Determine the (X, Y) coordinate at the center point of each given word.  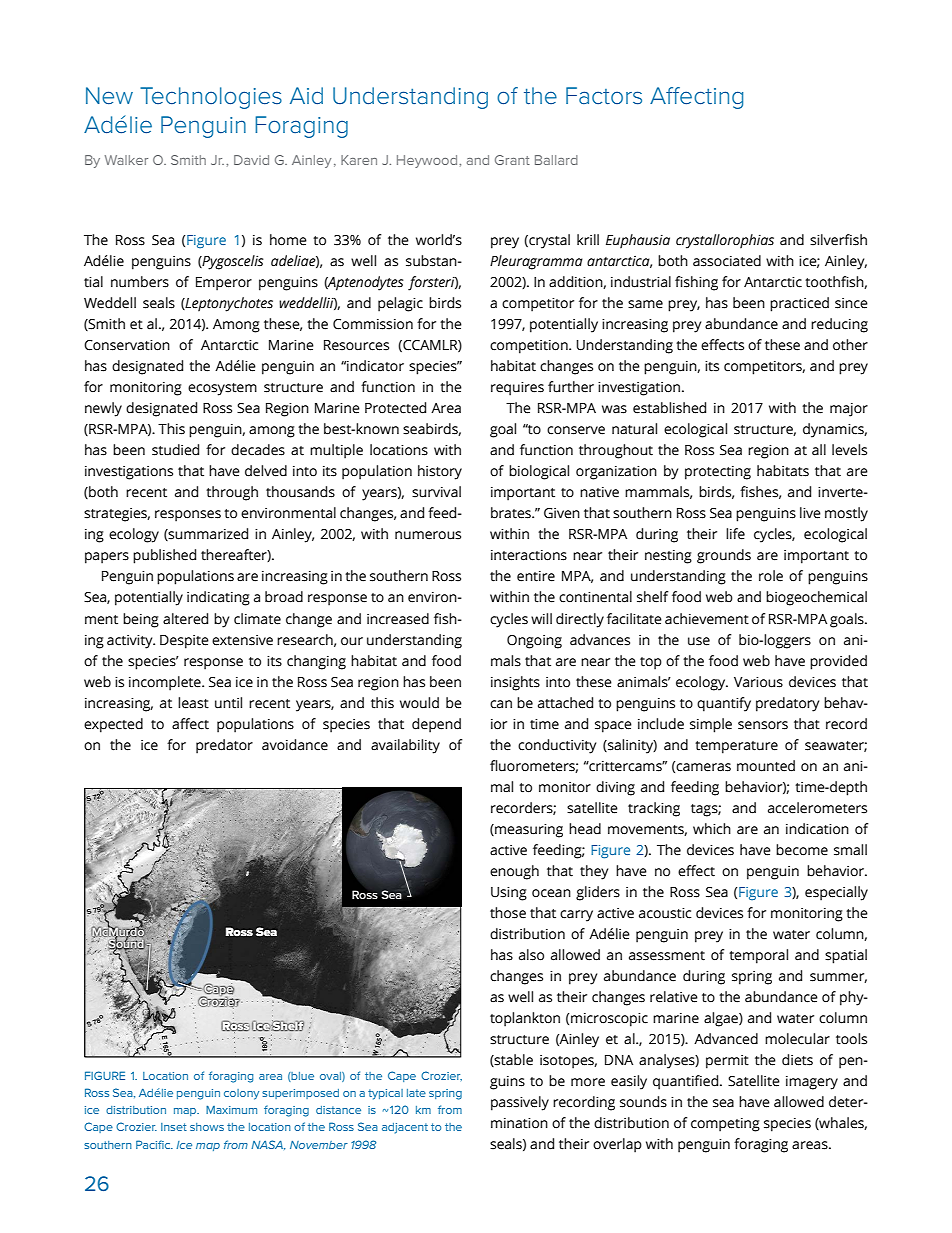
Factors (604, 96)
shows (207, 1127)
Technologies (211, 98)
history (440, 472)
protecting (718, 473)
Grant (512, 160)
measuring (528, 831)
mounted (766, 766)
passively (520, 1103)
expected (113, 725)
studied (175, 450)
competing (725, 1125)
